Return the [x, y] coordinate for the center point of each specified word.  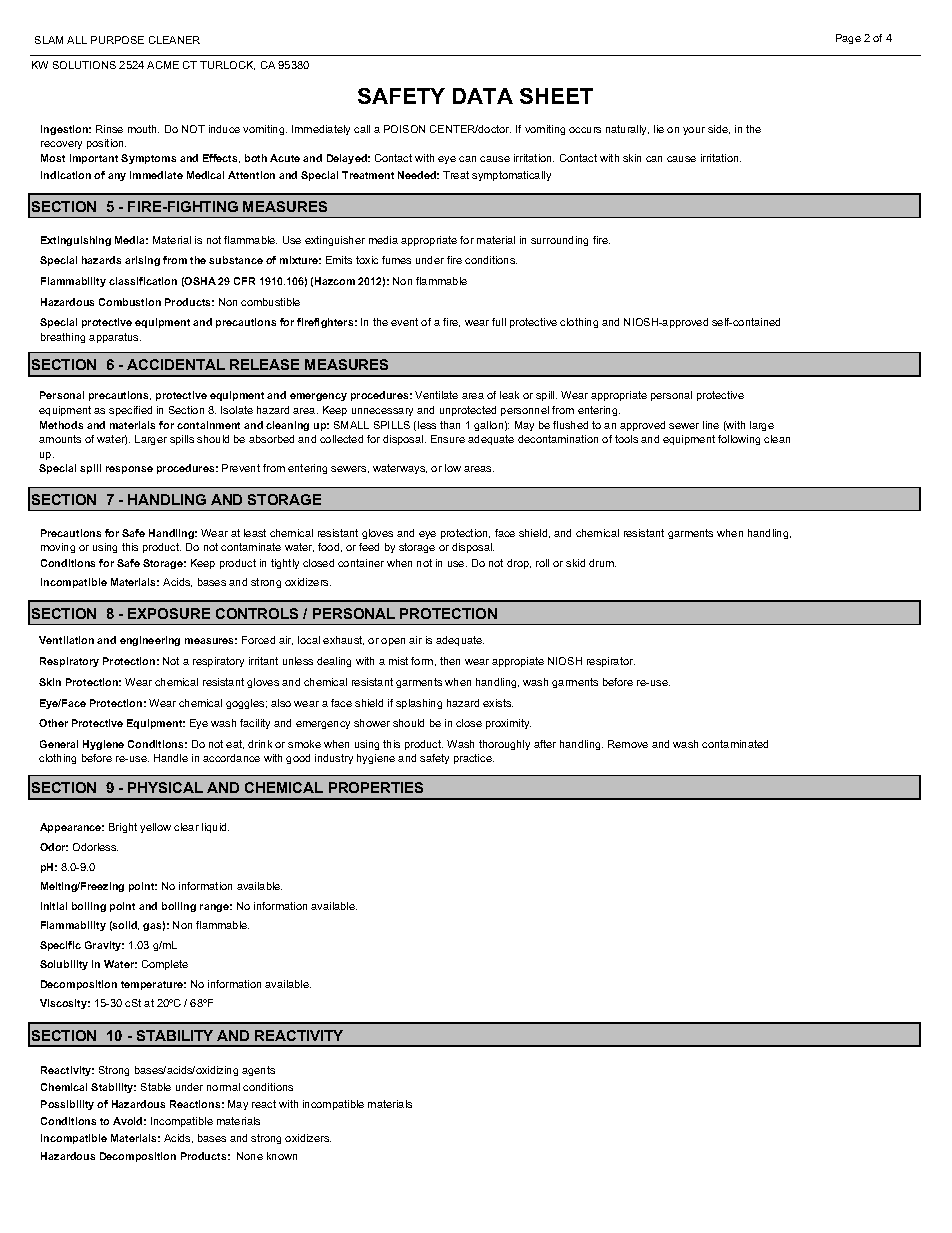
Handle [171, 758]
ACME [163, 65]
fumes [396, 260]
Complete [165, 965]
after [545, 744]
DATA [483, 96]
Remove [628, 744]
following [739, 440]
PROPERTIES [376, 787]
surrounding [559, 241]
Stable [156, 1087]
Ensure [448, 439]
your [694, 131]
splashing [419, 704]
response [129, 470]
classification [143, 281]
